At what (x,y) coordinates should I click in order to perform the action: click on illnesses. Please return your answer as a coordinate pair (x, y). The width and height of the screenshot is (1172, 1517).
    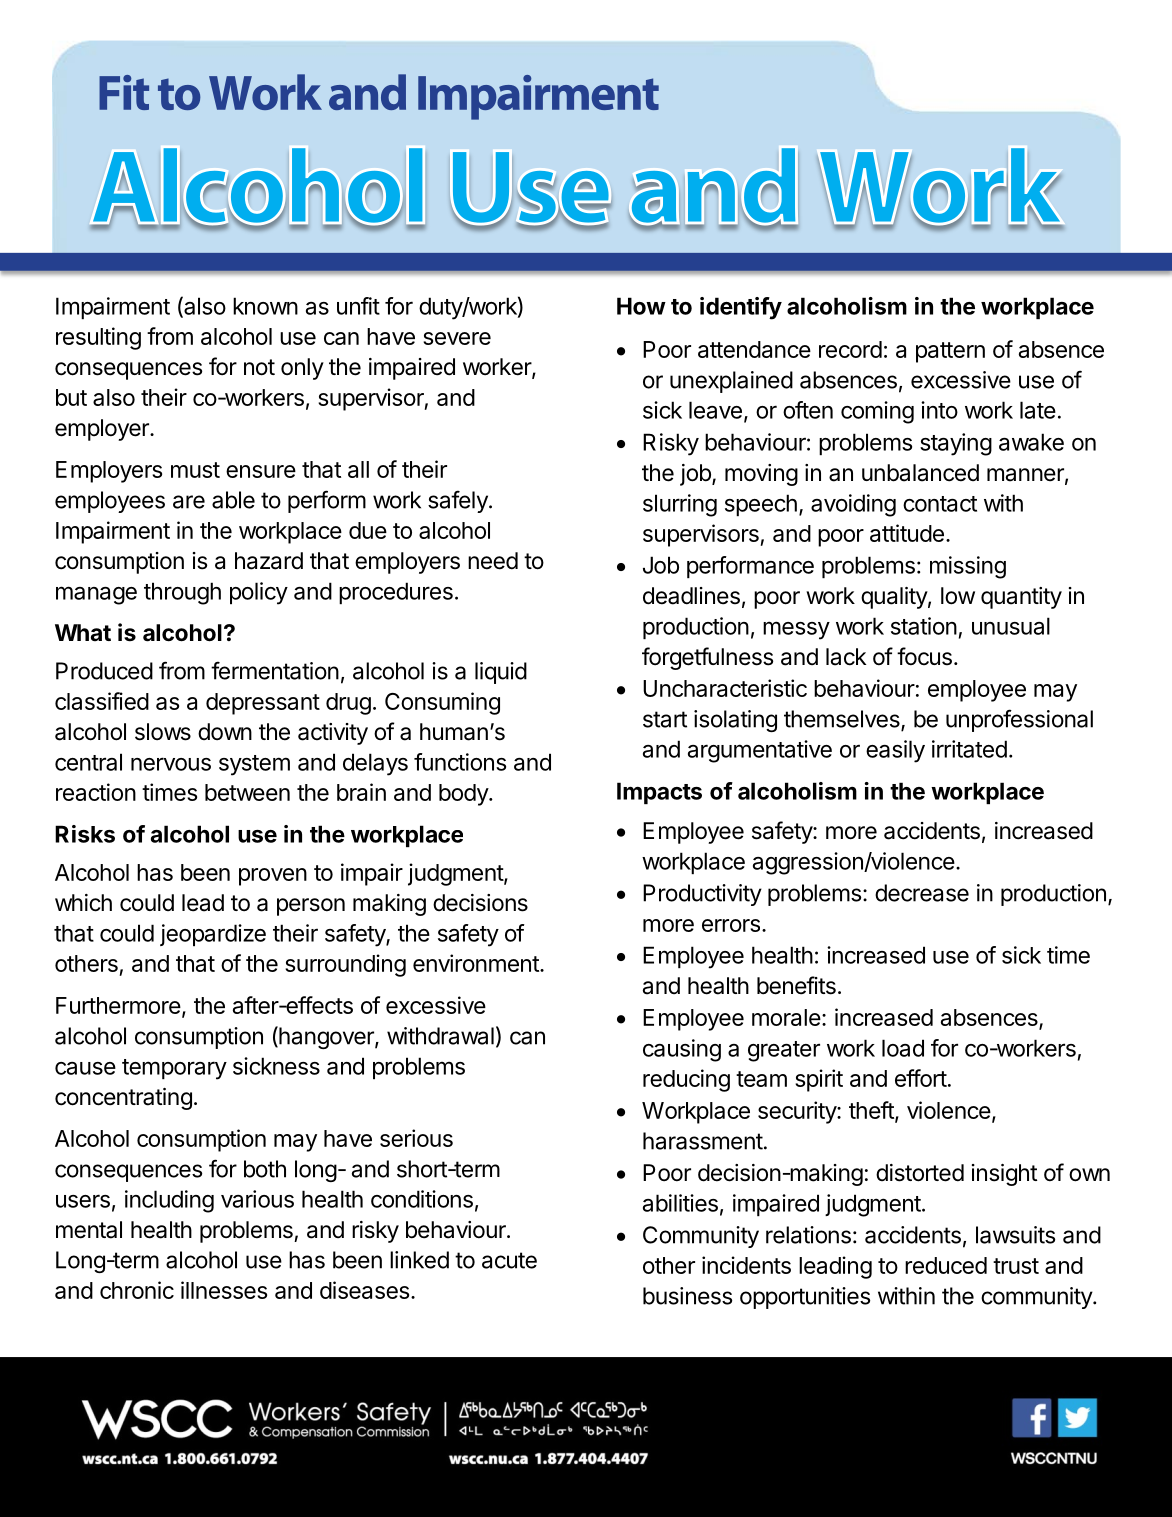
    Looking at the image, I should click on (224, 1290).
